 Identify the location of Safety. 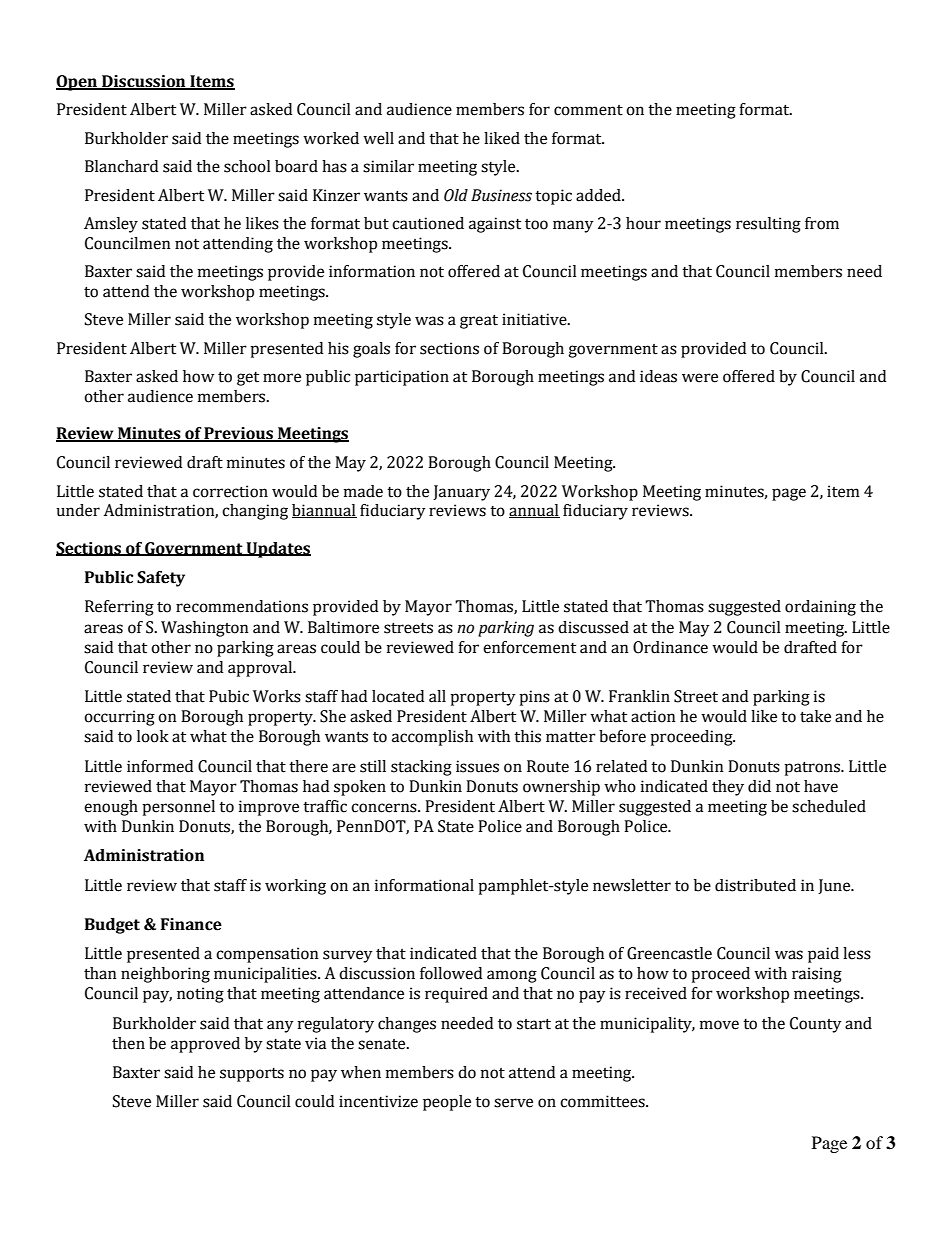
(161, 579).
